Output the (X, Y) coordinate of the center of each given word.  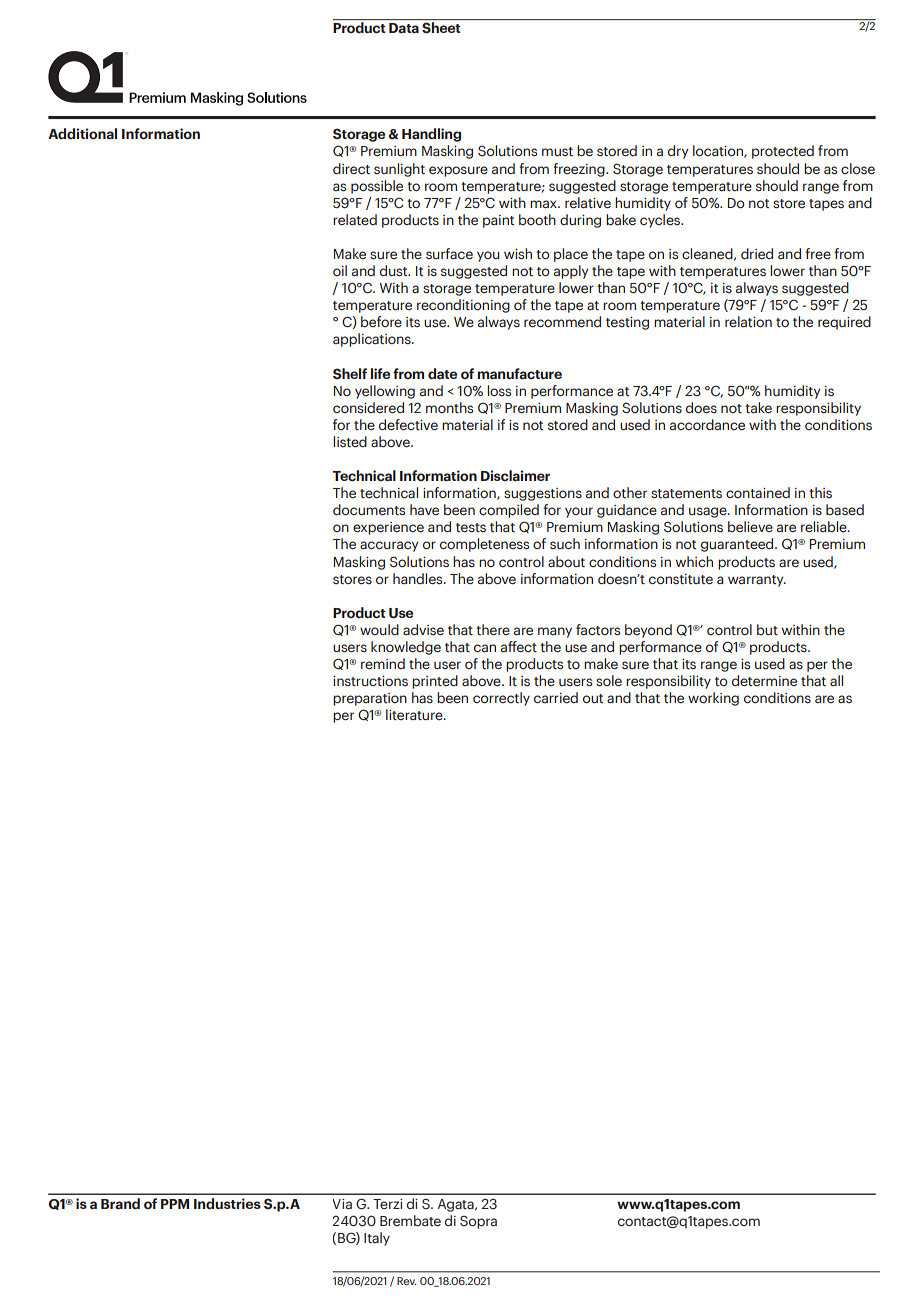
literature (415, 715)
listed (350, 441)
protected (783, 152)
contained (758, 493)
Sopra (478, 1222)
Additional (82, 133)
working (713, 699)
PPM (175, 1204)
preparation (370, 699)
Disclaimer (515, 475)
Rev (407, 1281)
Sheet (441, 28)
